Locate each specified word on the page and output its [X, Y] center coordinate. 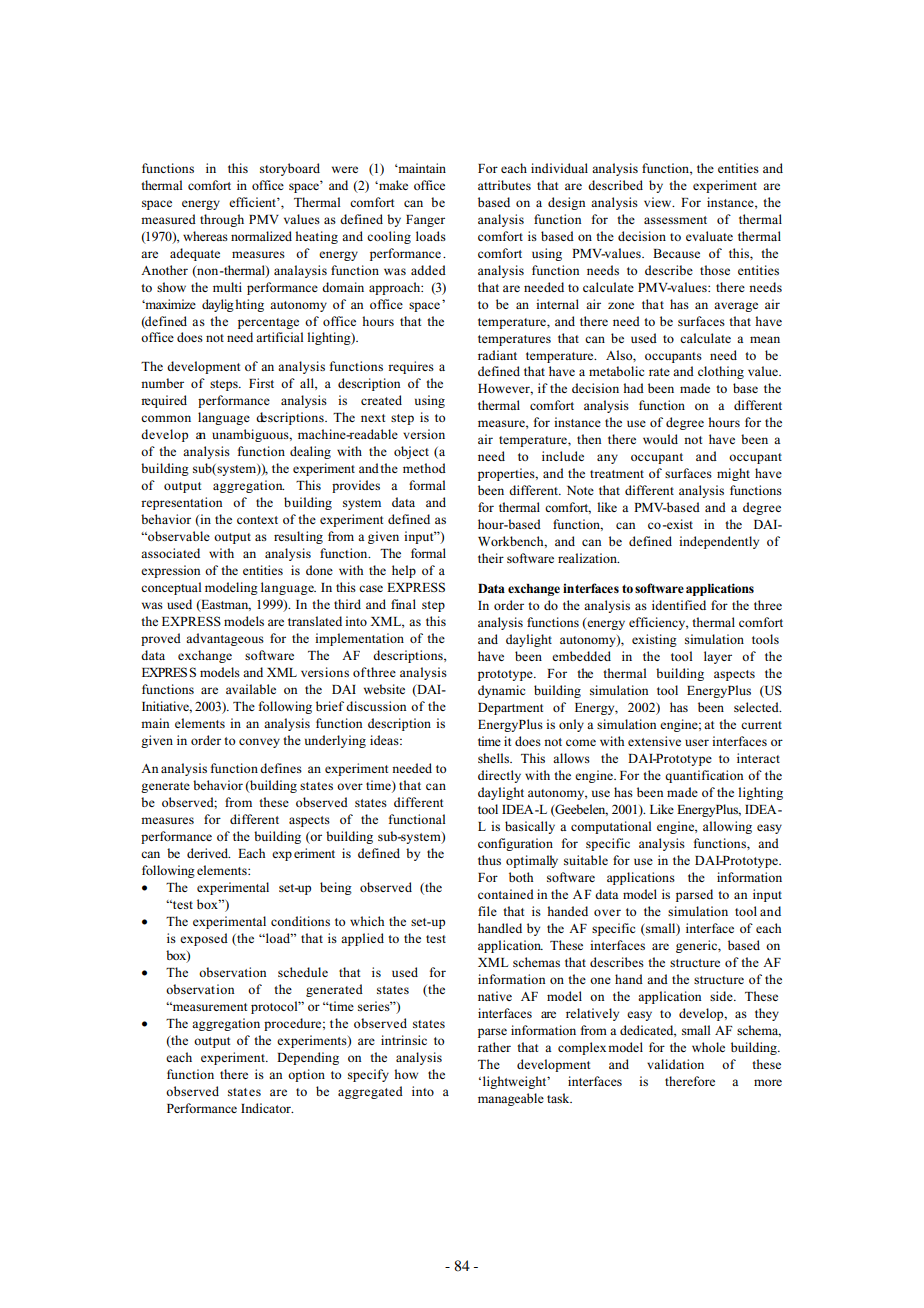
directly [499, 776]
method [424, 468]
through [222, 220]
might [733, 474]
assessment [675, 220]
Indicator [267, 1108]
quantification [704, 776]
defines [281, 768]
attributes [504, 185]
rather [494, 1047]
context [257, 520]
